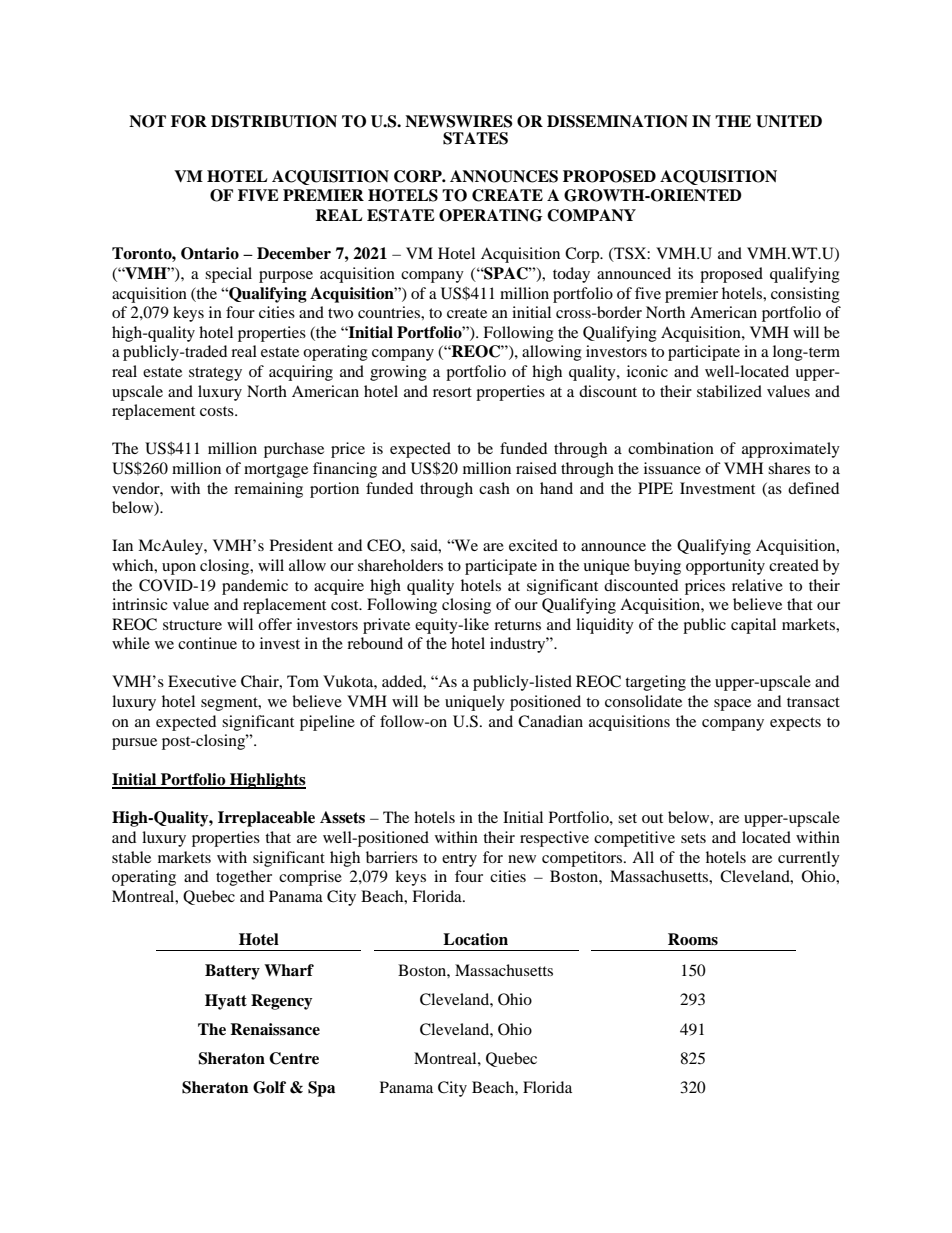 The height and width of the screenshot is (1233, 952). I want to click on structure, so click(192, 625).
